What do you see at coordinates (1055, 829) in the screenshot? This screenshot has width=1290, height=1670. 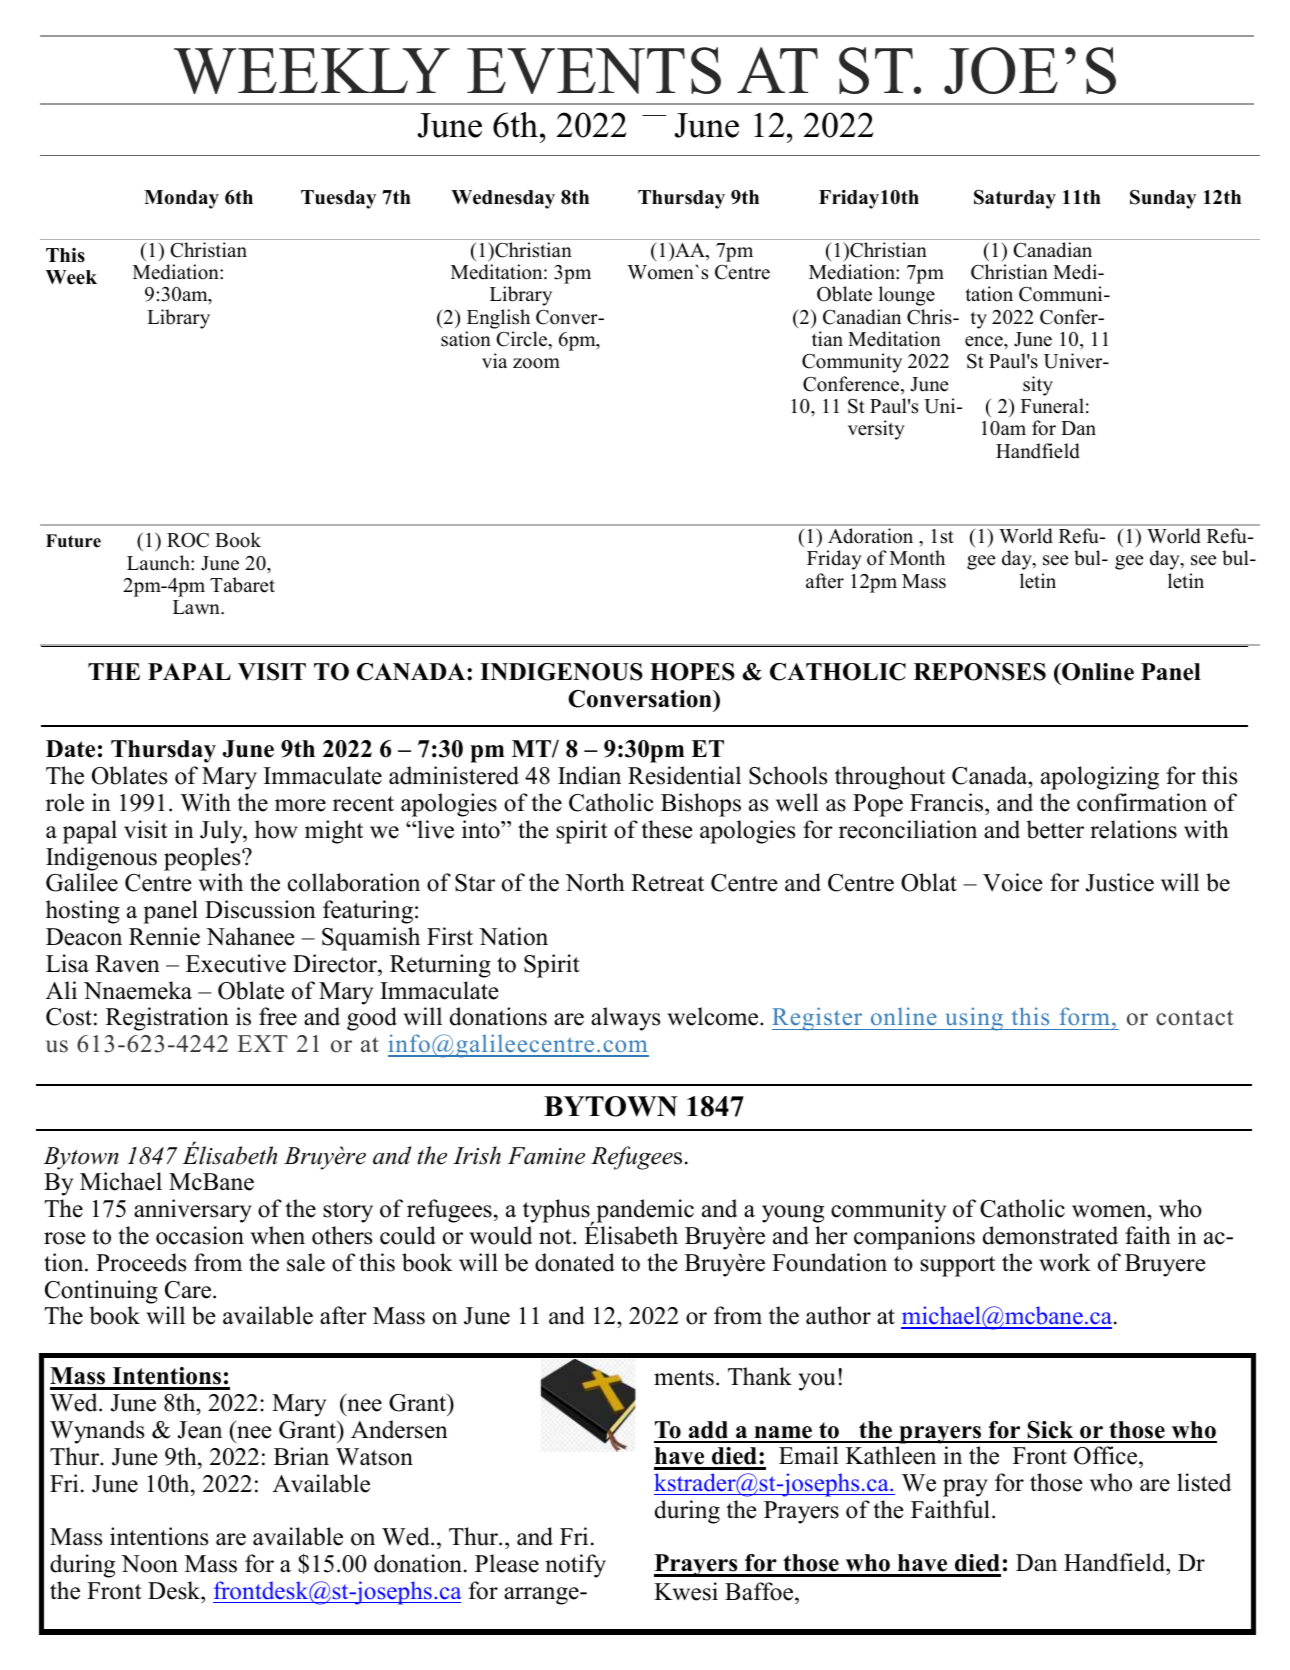 I see `better` at bounding box center [1055, 829].
